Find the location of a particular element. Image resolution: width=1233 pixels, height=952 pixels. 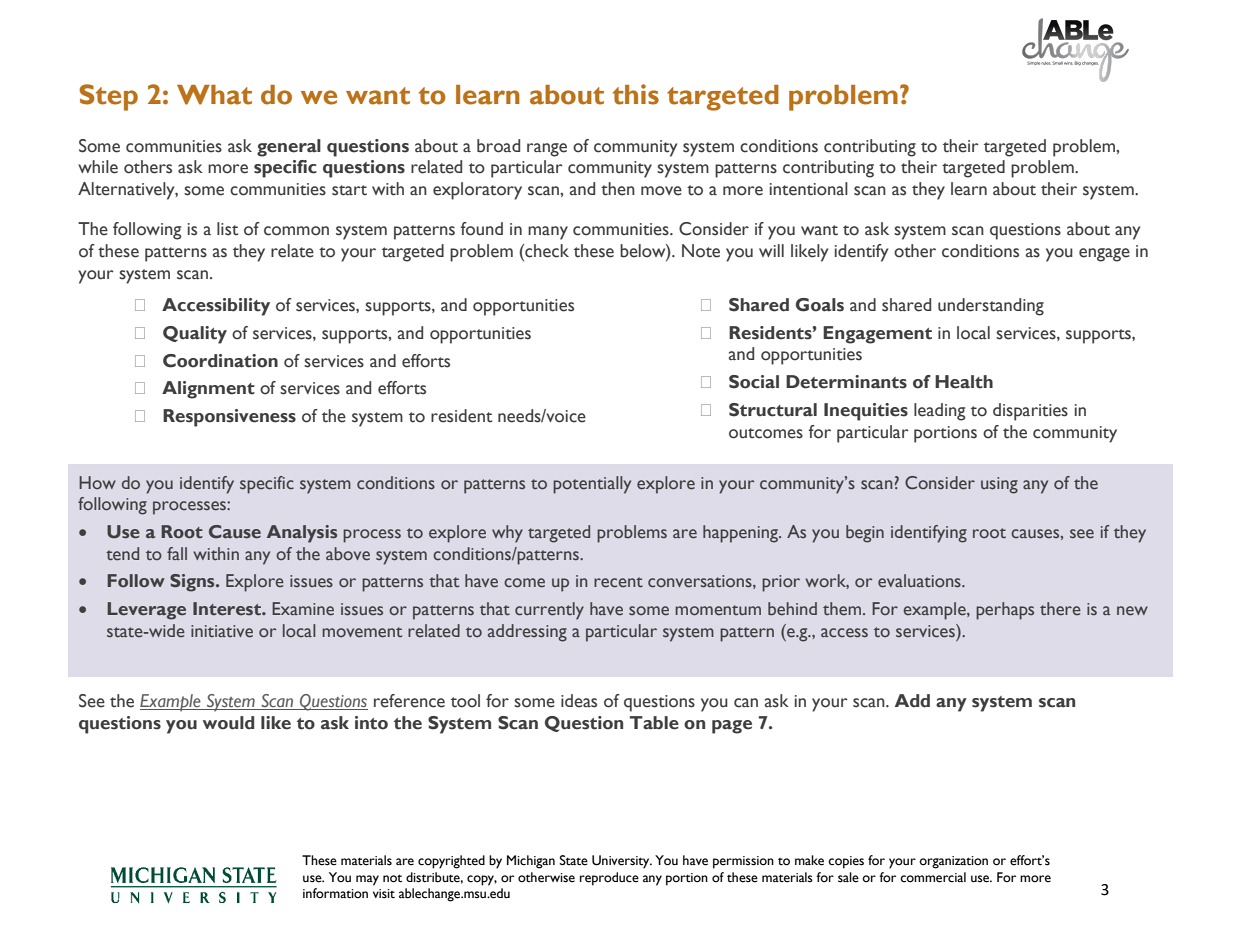

understanding is located at coordinates (991, 307).
